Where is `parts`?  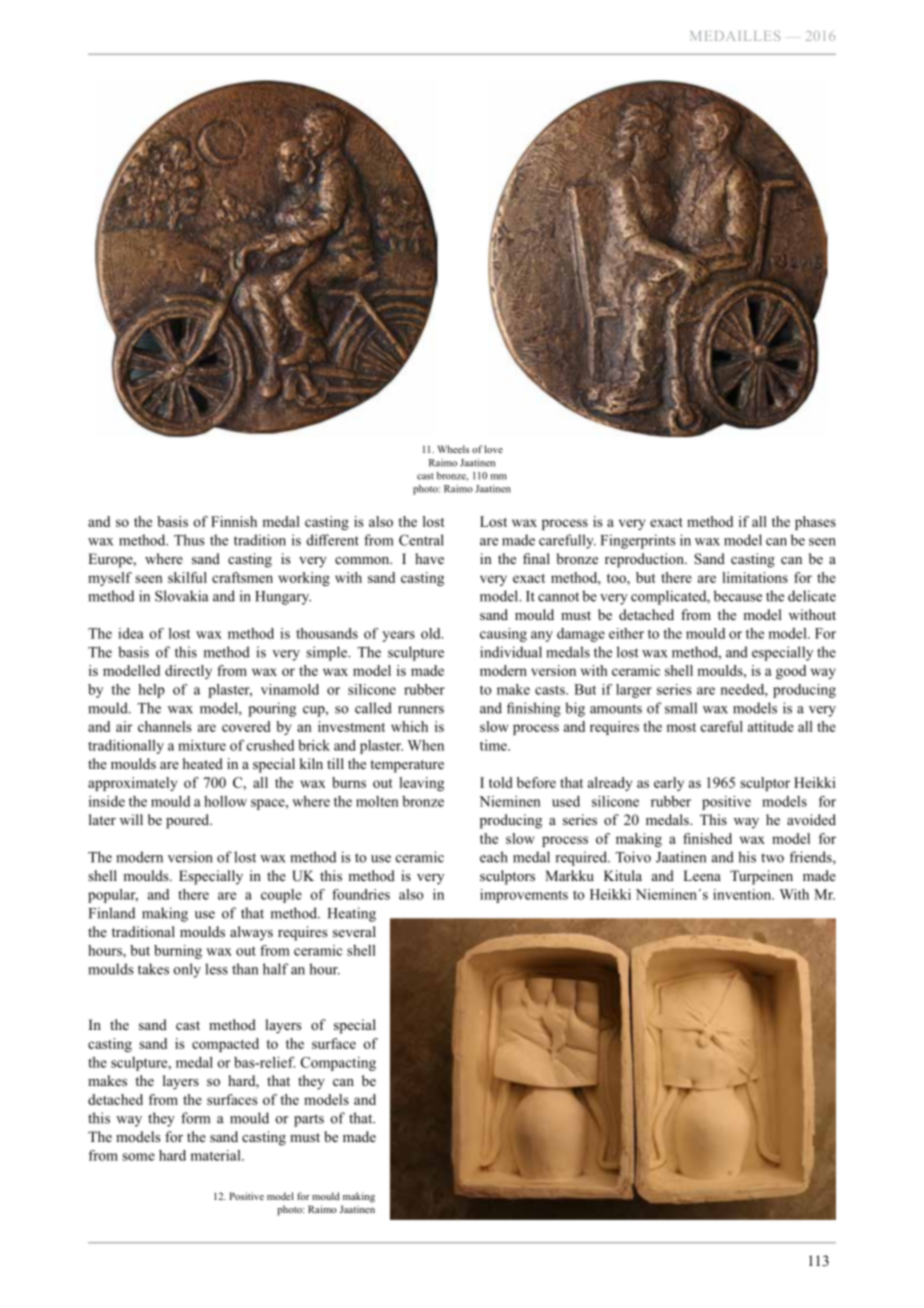
parts is located at coordinates (309, 1120).
